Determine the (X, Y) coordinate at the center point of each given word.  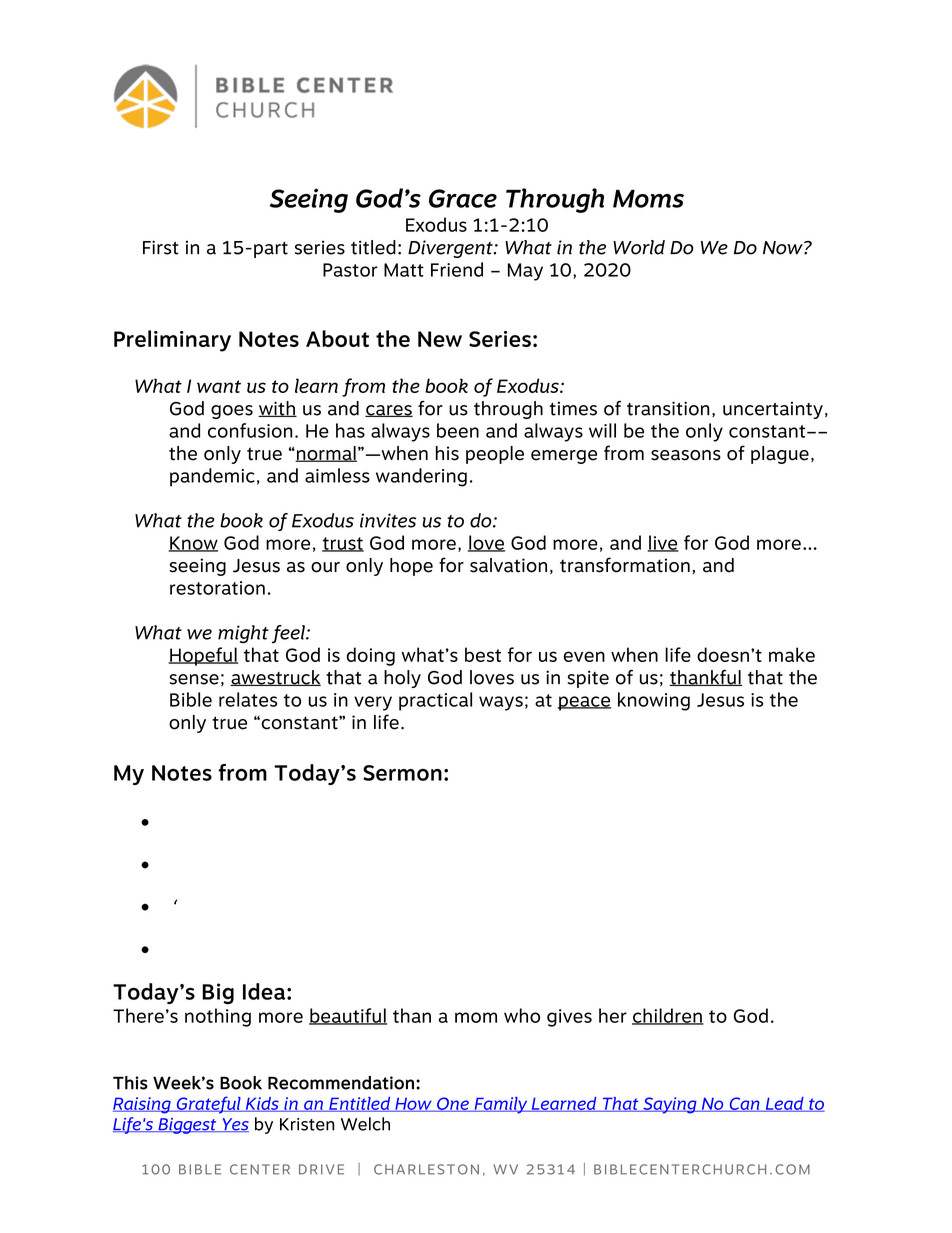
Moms (648, 198)
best (483, 654)
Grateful (208, 1105)
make (792, 654)
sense (194, 679)
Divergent (451, 249)
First (161, 247)
